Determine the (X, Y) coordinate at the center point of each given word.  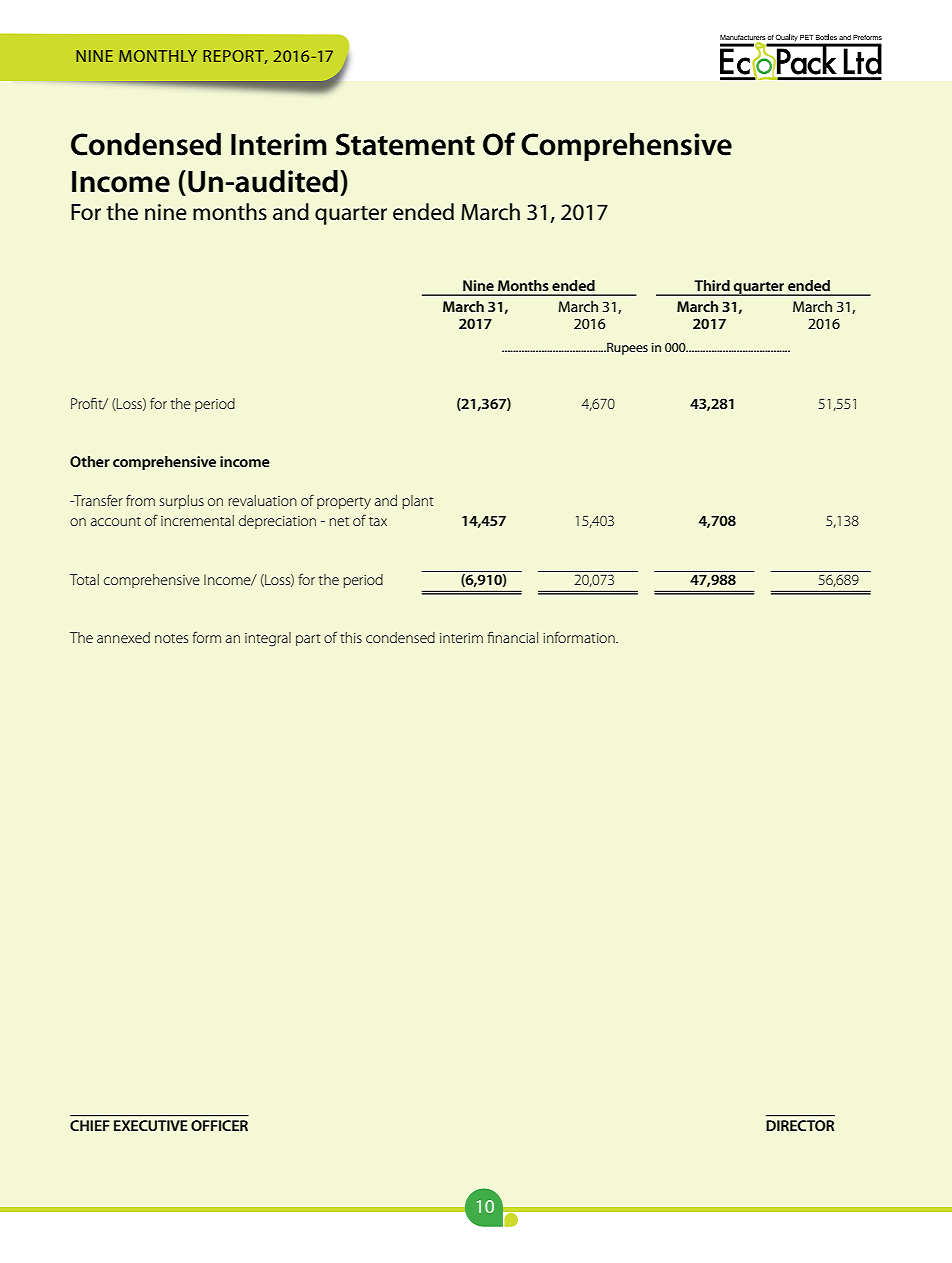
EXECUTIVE (151, 1125)
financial (512, 637)
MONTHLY (158, 56)
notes (171, 638)
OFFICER (219, 1125)
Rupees (626, 348)
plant (418, 502)
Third (712, 285)
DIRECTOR (800, 1125)
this (351, 637)
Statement (405, 144)
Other (90, 461)
